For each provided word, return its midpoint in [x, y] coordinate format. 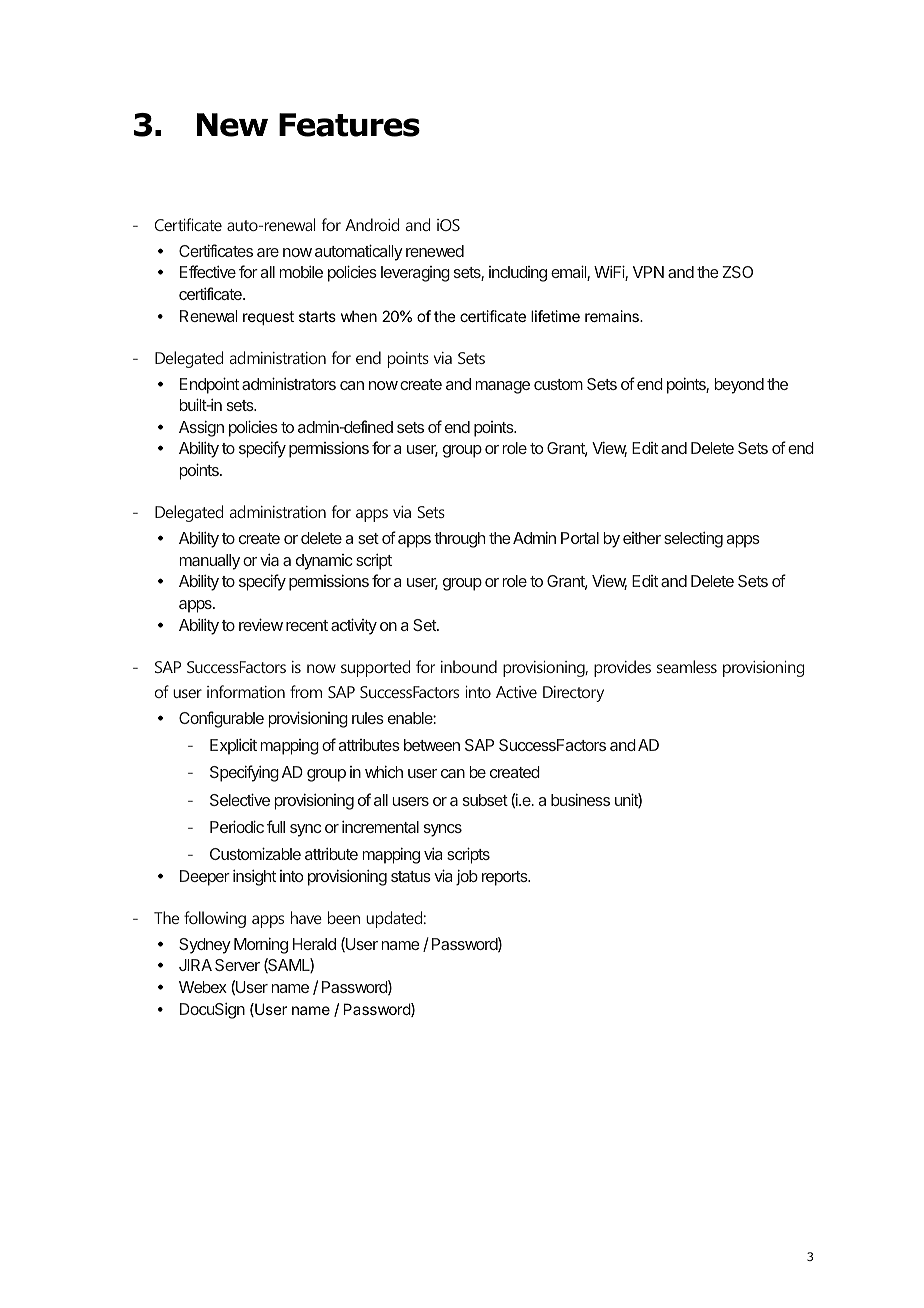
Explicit [233, 747]
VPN [648, 272]
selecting [693, 540]
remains [613, 316]
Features [349, 125]
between [432, 745]
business [580, 800]
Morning [261, 946]
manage [502, 387]
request [268, 318]
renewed [435, 251]
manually [209, 562]
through [459, 540]
